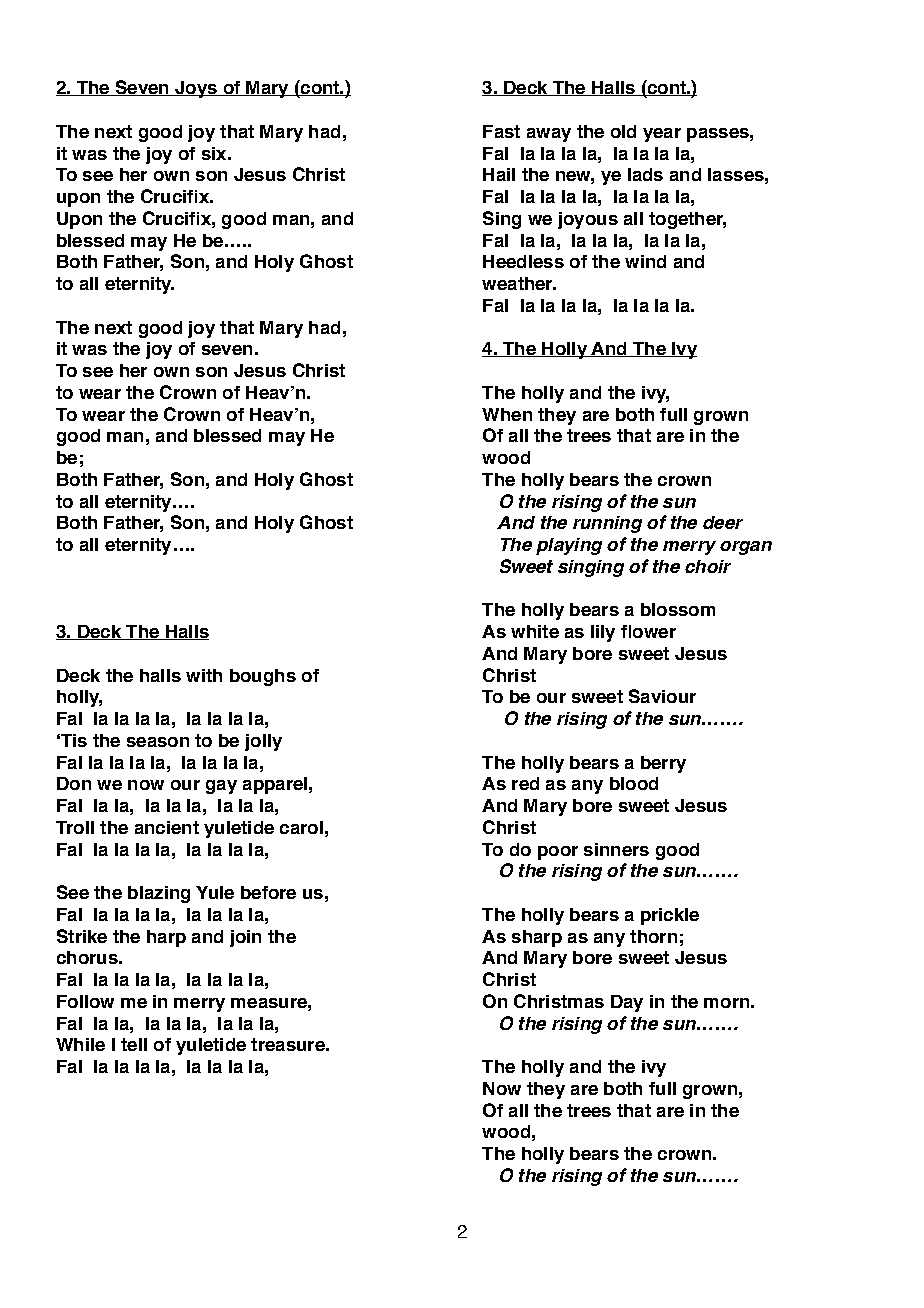 This page has height=1308, width=924. I want to click on Joys, so click(196, 89).
